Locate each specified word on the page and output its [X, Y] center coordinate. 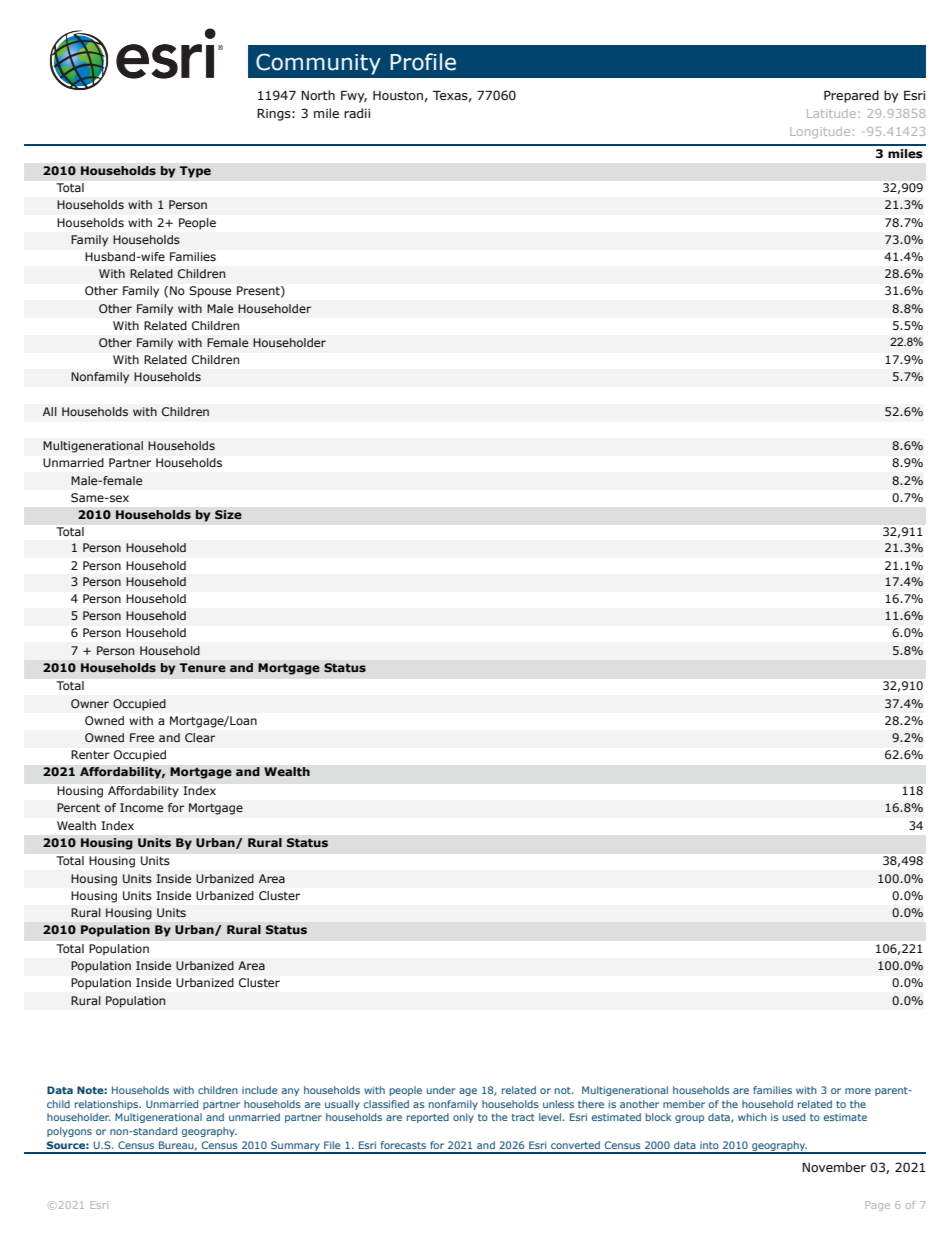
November [834, 1167]
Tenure [202, 667]
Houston [398, 95]
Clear [200, 737]
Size [228, 515]
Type [195, 172]
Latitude [831, 113]
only [463, 1118]
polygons [69, 1132]
